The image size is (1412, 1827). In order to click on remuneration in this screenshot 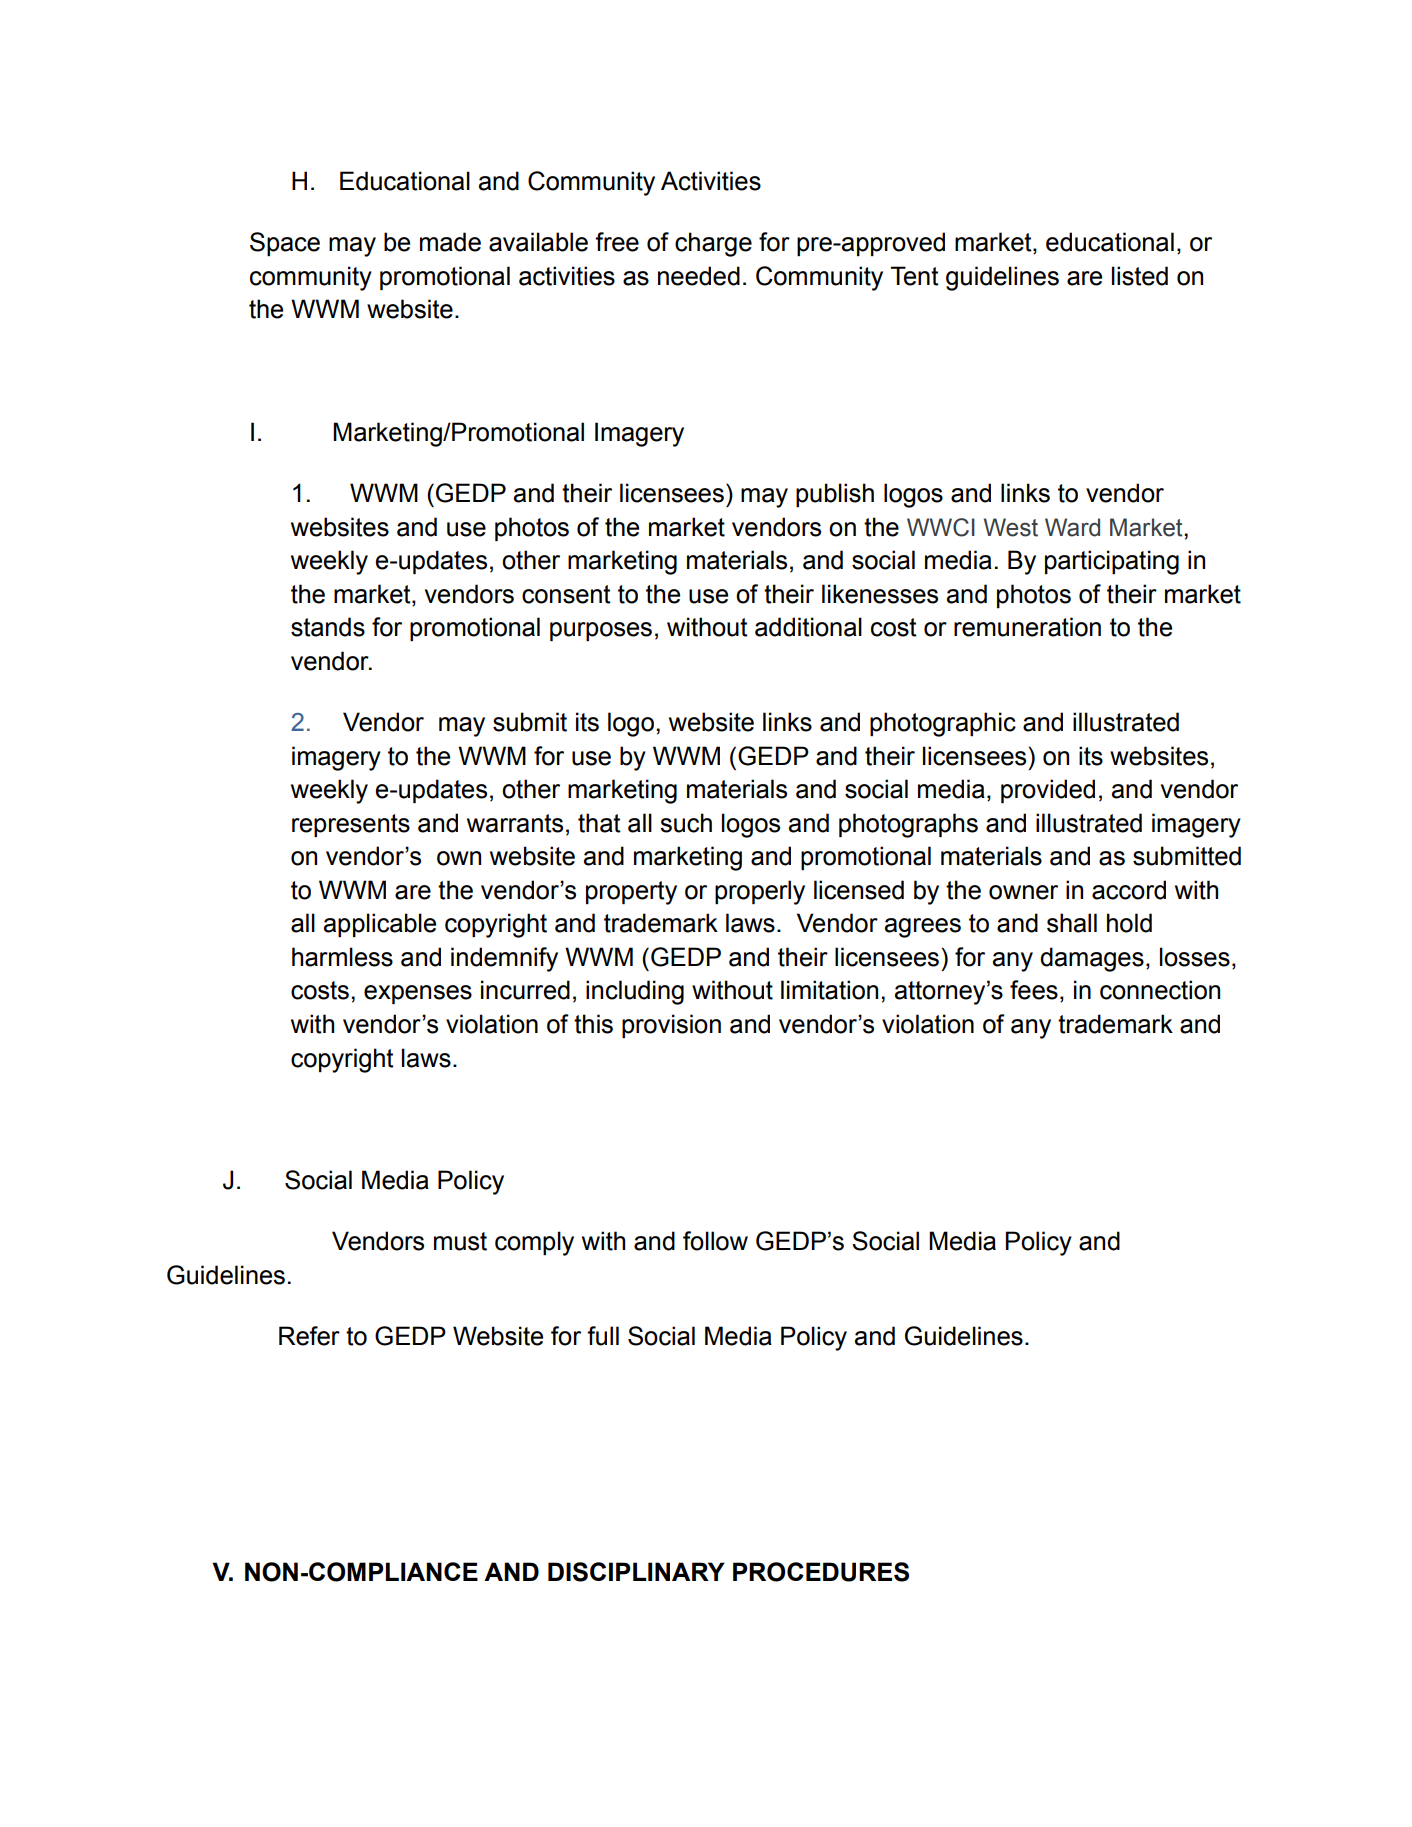, I will do `click(1027, 627)`.
